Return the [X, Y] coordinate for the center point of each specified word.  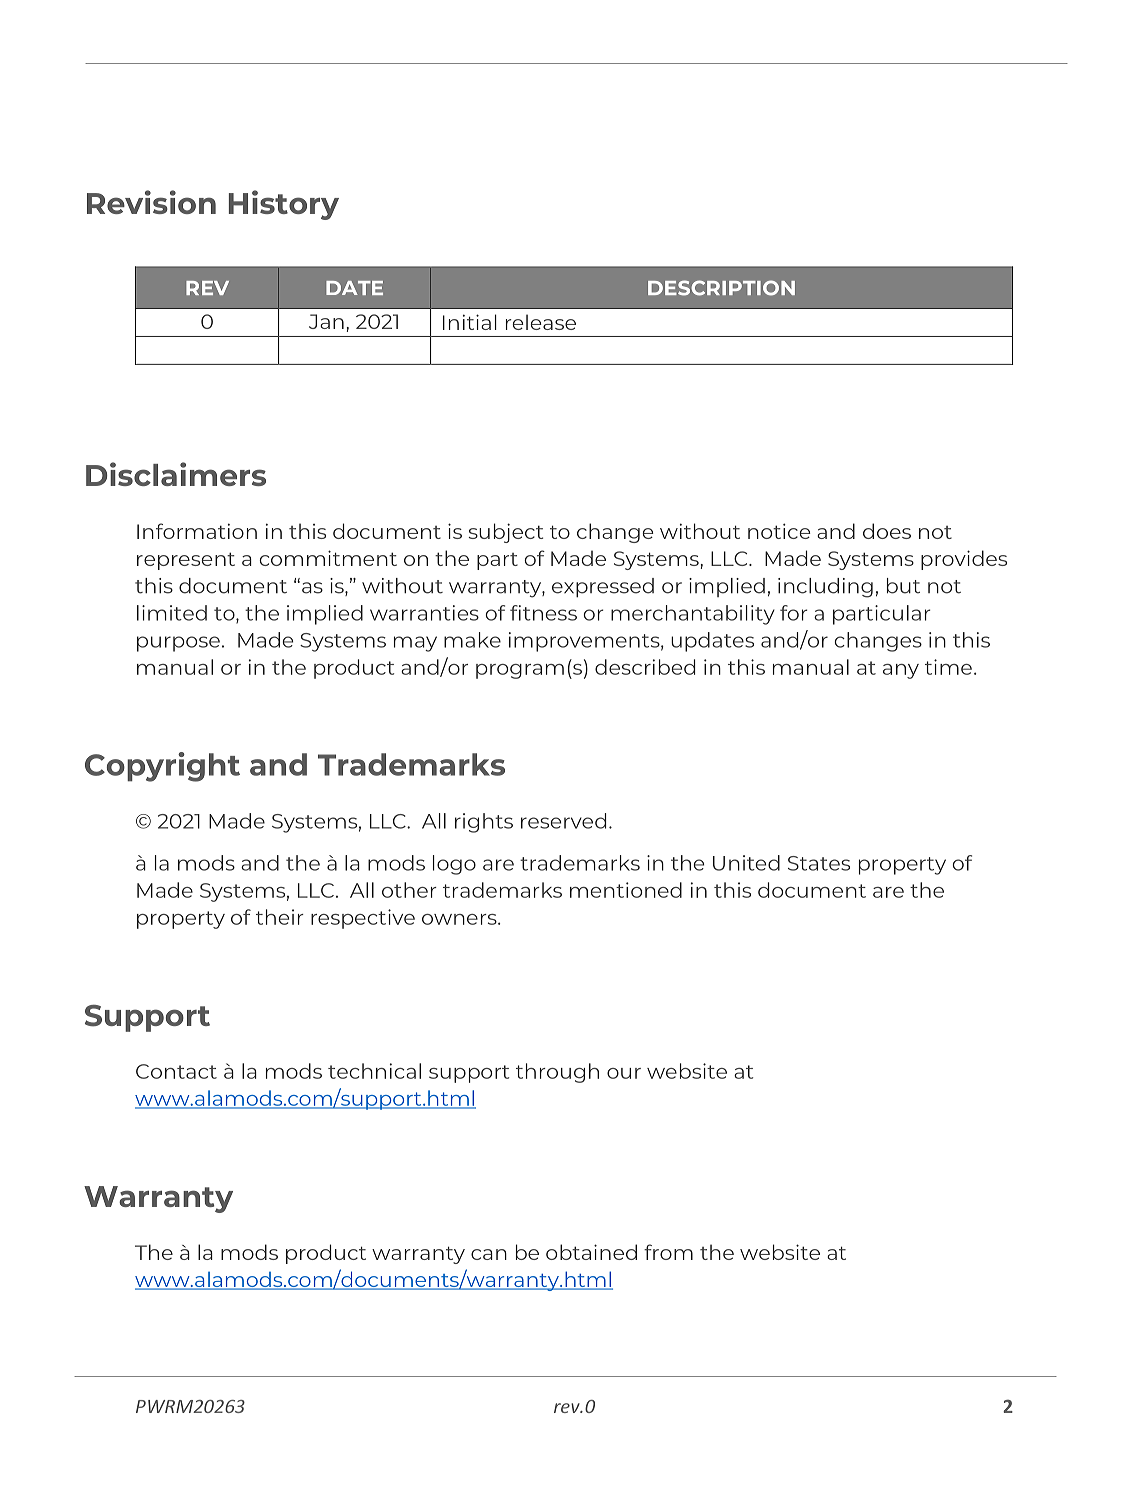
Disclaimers [176, 474]
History [284, 205]
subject [505, 533]
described [645, 667]
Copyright [162, 767]
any [901, 671]
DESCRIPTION [721, 288]
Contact [176, 1071]
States [819, 863]
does [887, 531]
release [541, 322]
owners [460, 919]
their [280, 917]
